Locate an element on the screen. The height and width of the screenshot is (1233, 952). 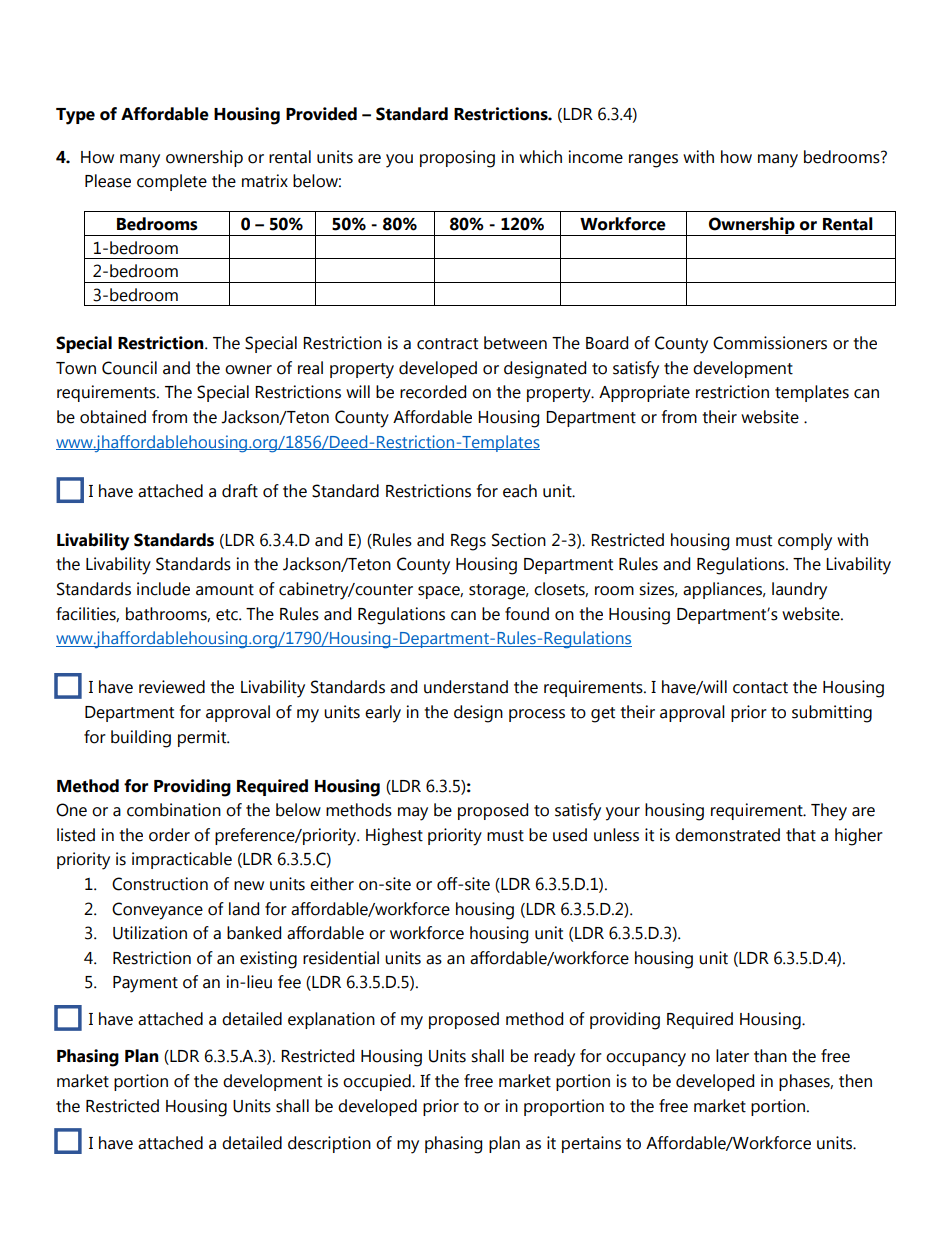
found is located at coordinates (527, 614).
